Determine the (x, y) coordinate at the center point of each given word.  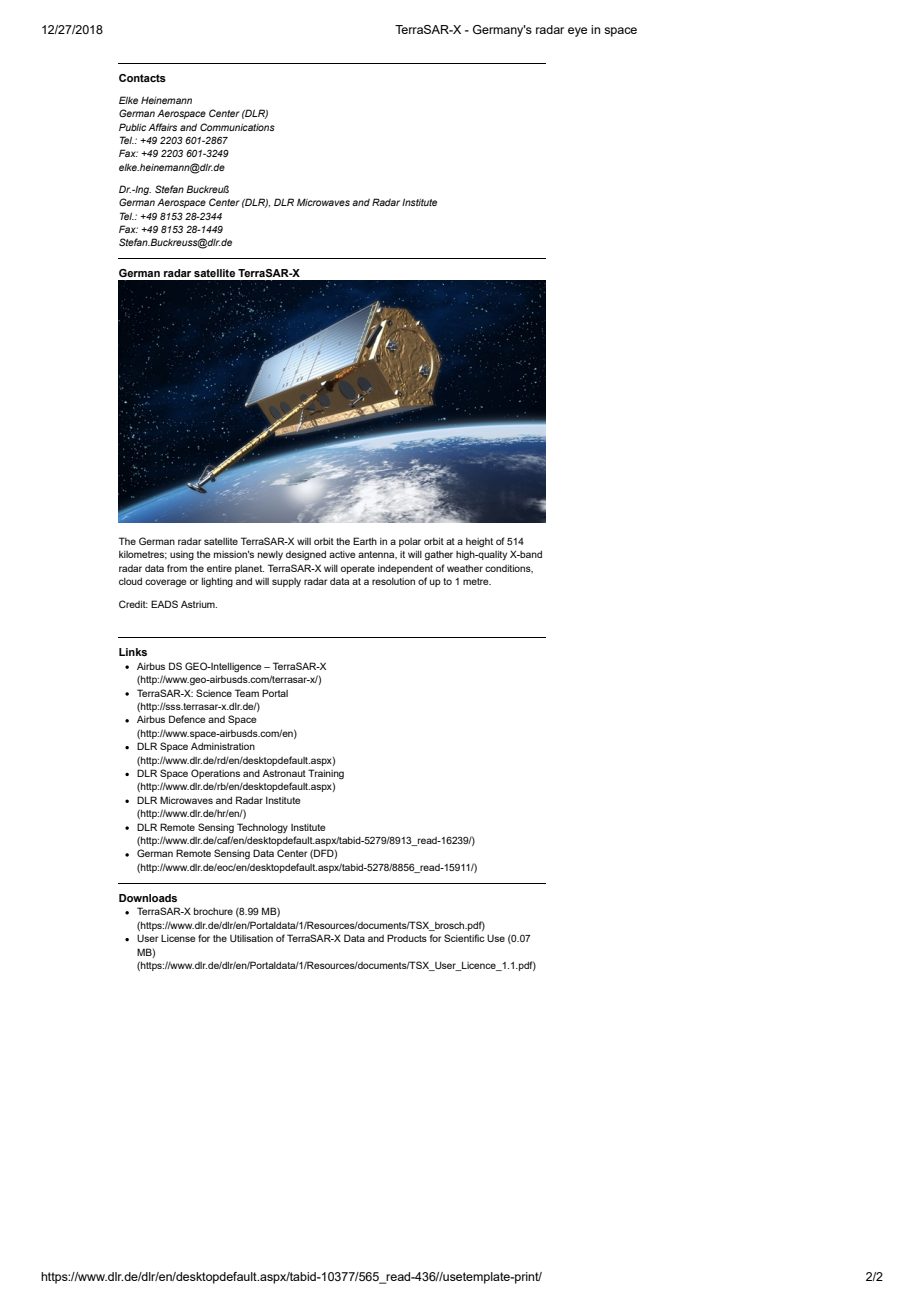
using (182, 555)
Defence (187, 719)
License (178, 938)
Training (326, 774)
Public (132, 127)
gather (439, 555)
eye (577, 32)
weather (465, 568)
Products (407, 938)
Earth (365, 541)
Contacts (142, 78)
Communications (237, 127)
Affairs (162, 127)
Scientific (464, 938)
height (479, 543)
